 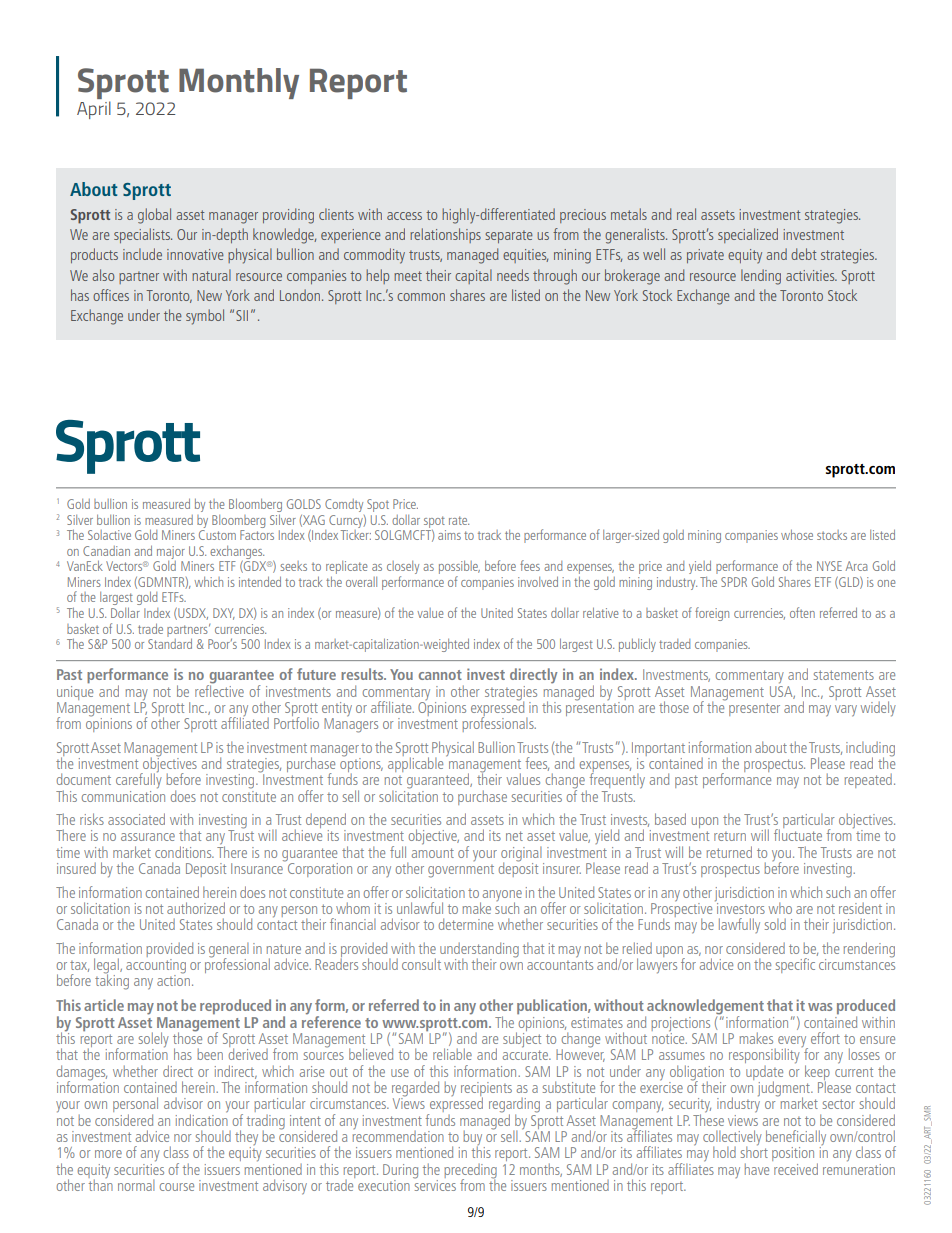 What do you see at coordinates (686, 214) in the document?
I see `real` at bounding box center [686, 214].
